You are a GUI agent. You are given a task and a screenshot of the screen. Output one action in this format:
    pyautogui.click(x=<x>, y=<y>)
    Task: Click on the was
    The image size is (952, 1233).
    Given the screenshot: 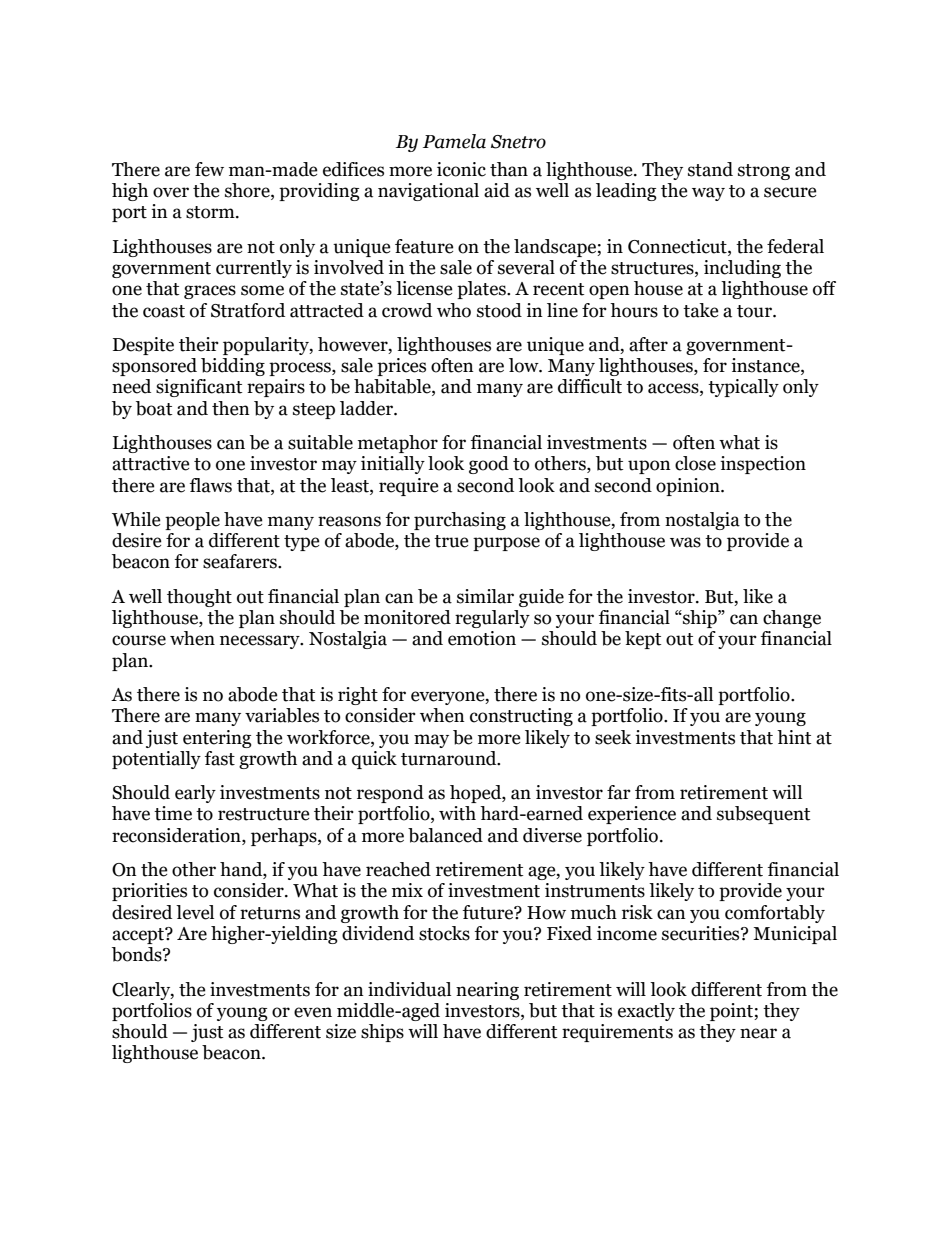 What is the action you would take?
    pyautogui.click(x=685, y=542)
